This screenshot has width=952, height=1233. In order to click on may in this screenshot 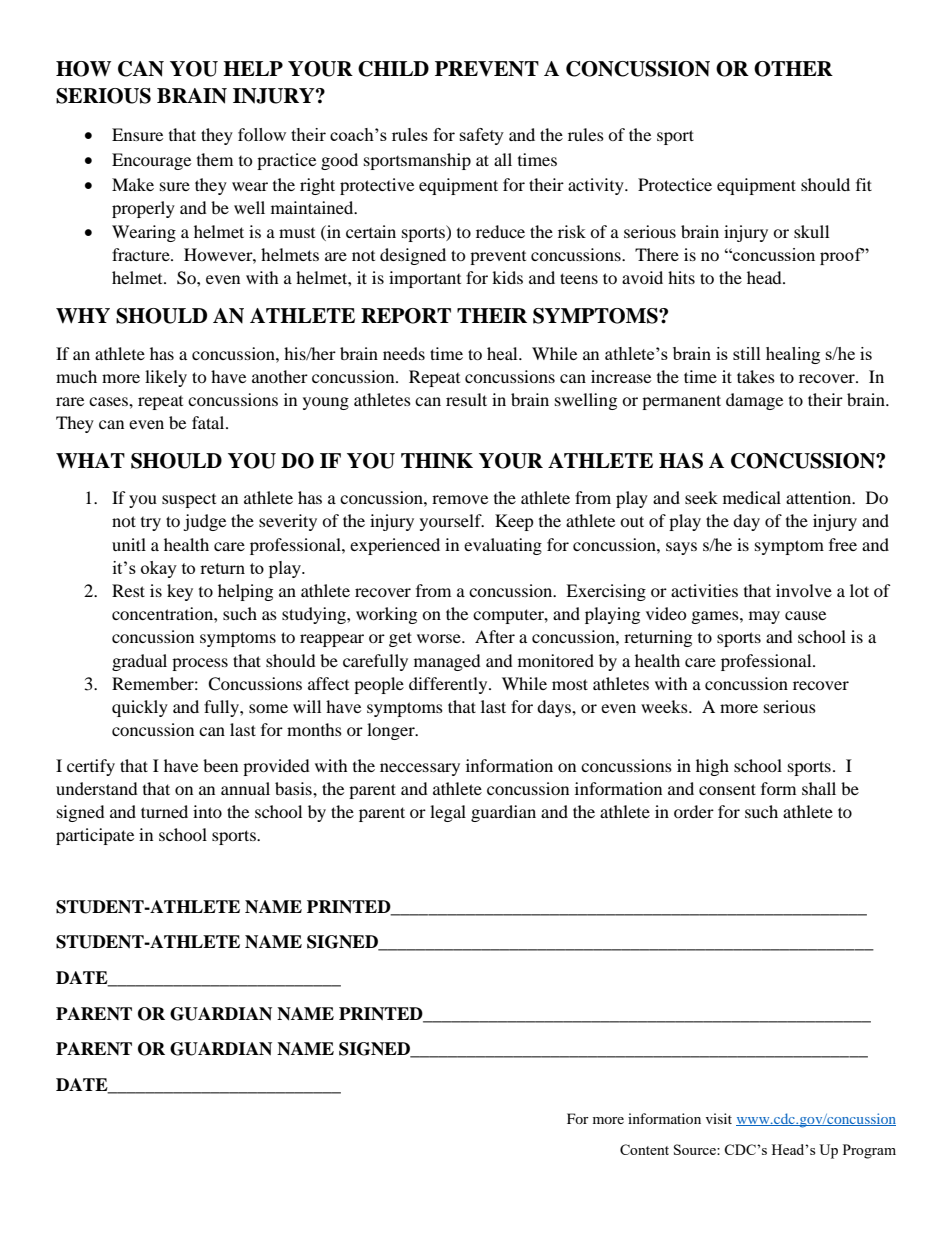, I will do `click(764, 617)`.
